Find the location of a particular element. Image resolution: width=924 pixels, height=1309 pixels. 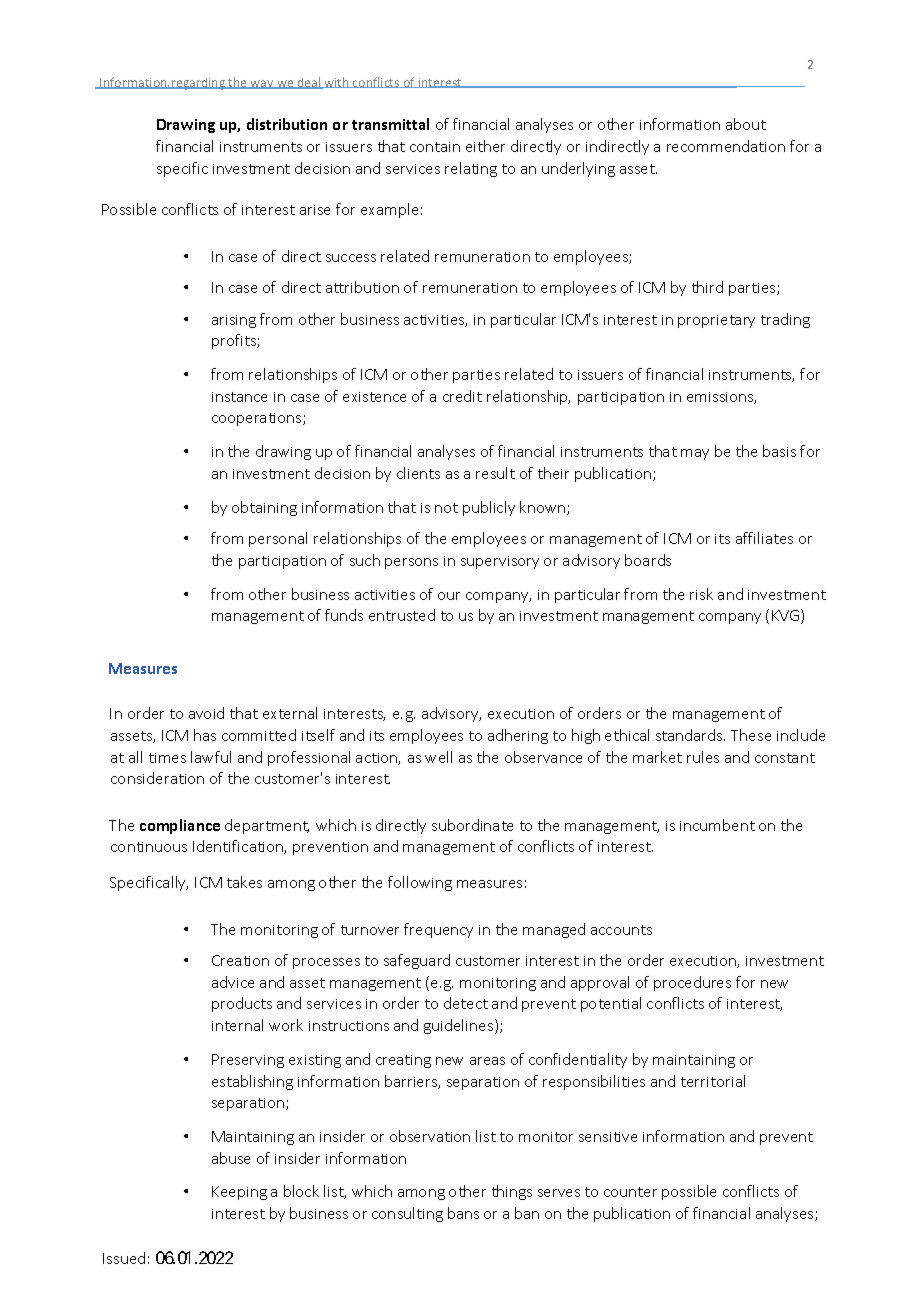

Keeping is located at coordinates (239, 1193).
